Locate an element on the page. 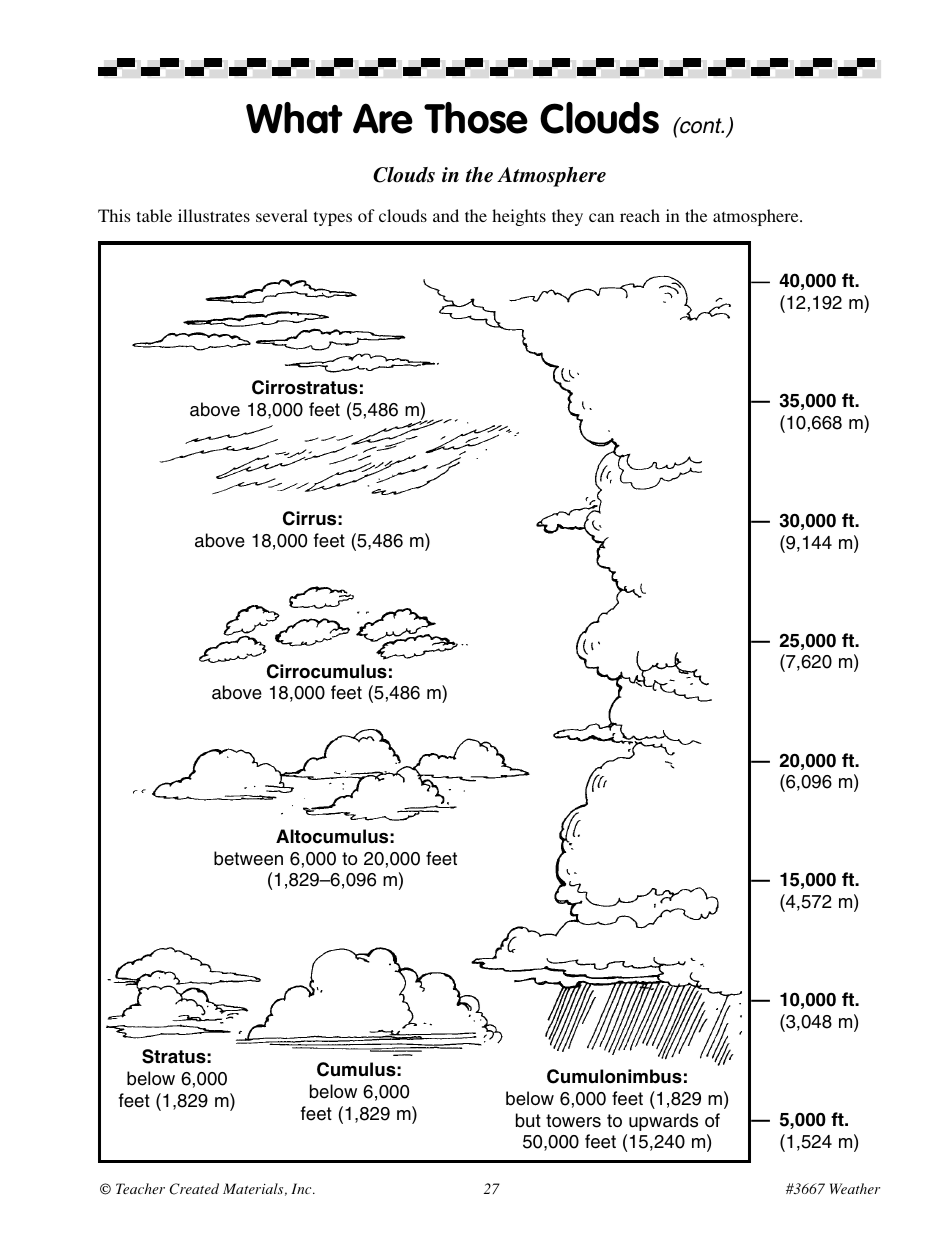 The height and width of the document is (1233, 952). Cumulonimbus is located at coordinates (614, 1076).
